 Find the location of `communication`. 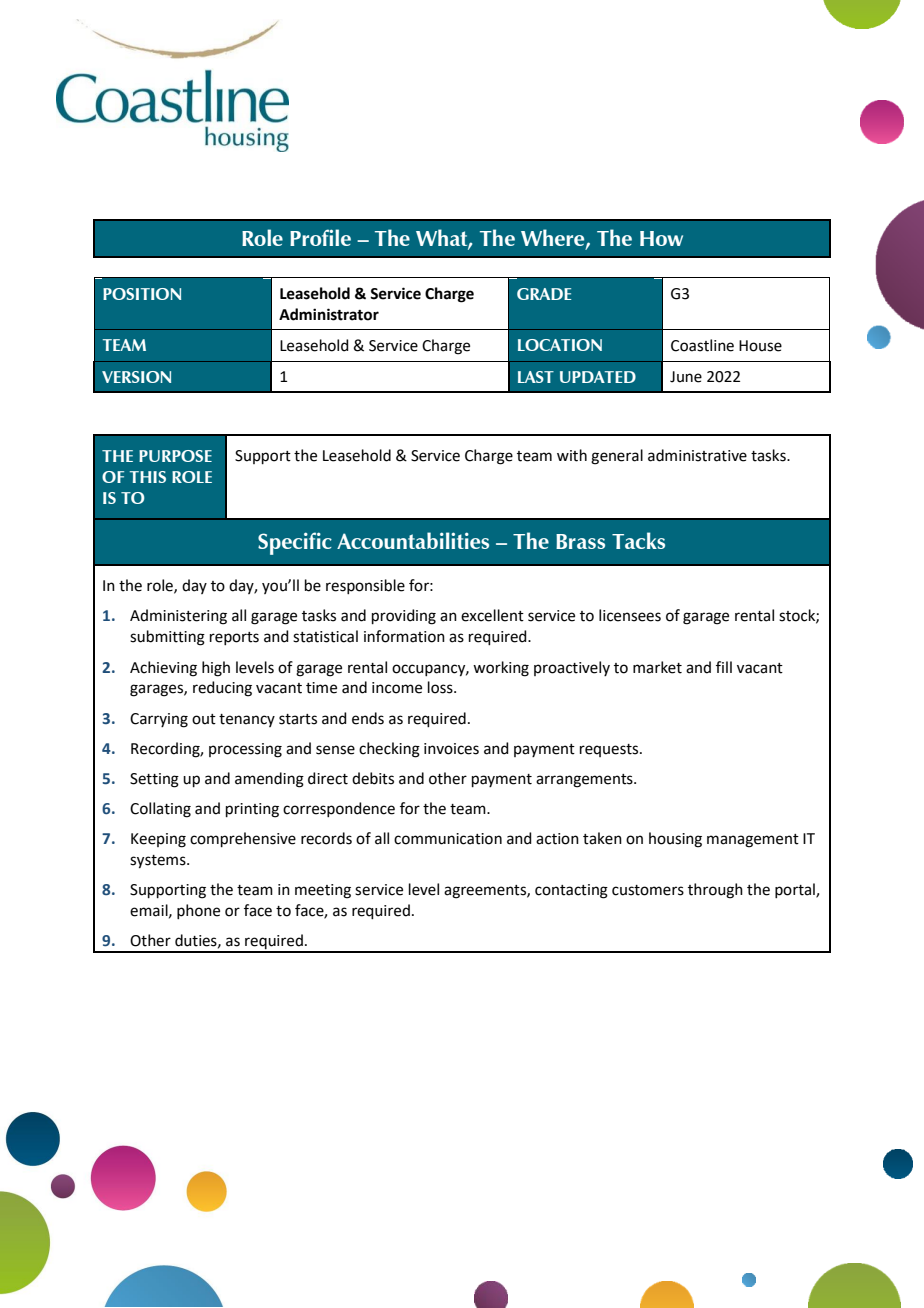

communication is located at coordinates (448, 839).
